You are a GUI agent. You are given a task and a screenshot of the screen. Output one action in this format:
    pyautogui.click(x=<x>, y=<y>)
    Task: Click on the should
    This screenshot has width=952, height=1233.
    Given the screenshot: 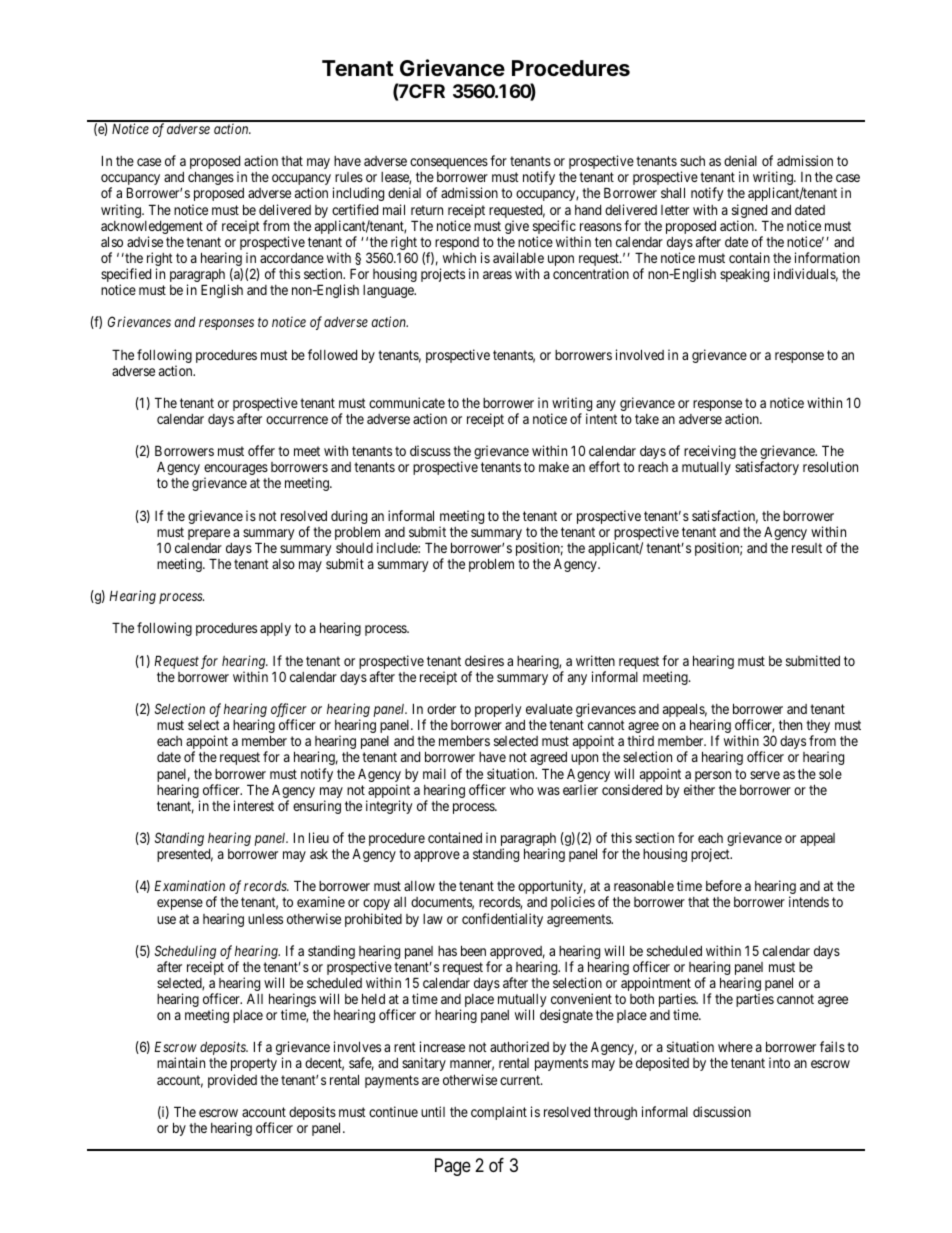 What is the action you would take?
    pyautogui.click(x=354, y=548)
